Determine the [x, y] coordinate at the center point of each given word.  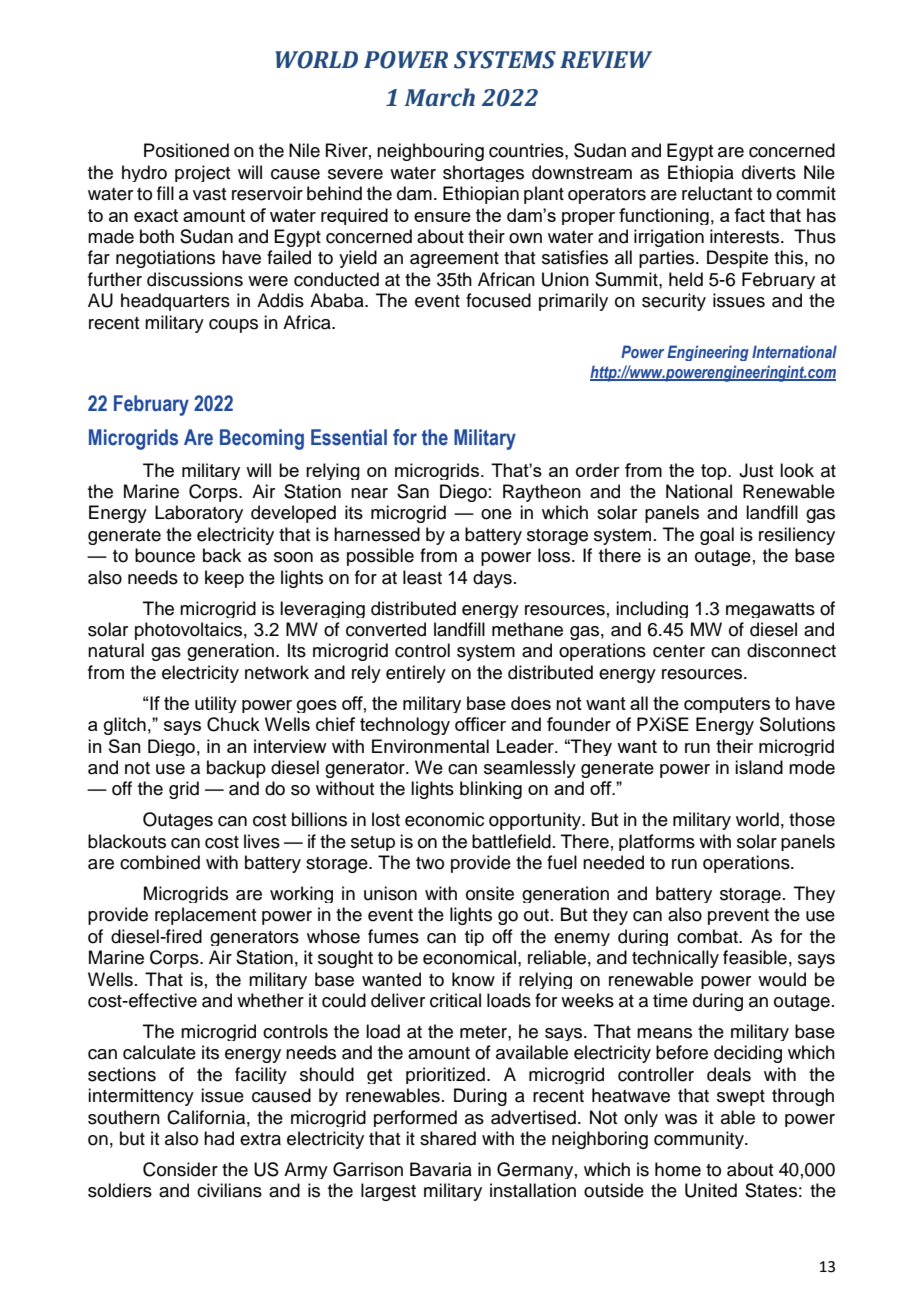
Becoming [262, 439]
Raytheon [542, 493]
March [440, 97]
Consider [180, 1169]
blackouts [127, 841]
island [759, 767]
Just [756, 470]
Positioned [186, 150]
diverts [769, 172]
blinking [491, 790]
